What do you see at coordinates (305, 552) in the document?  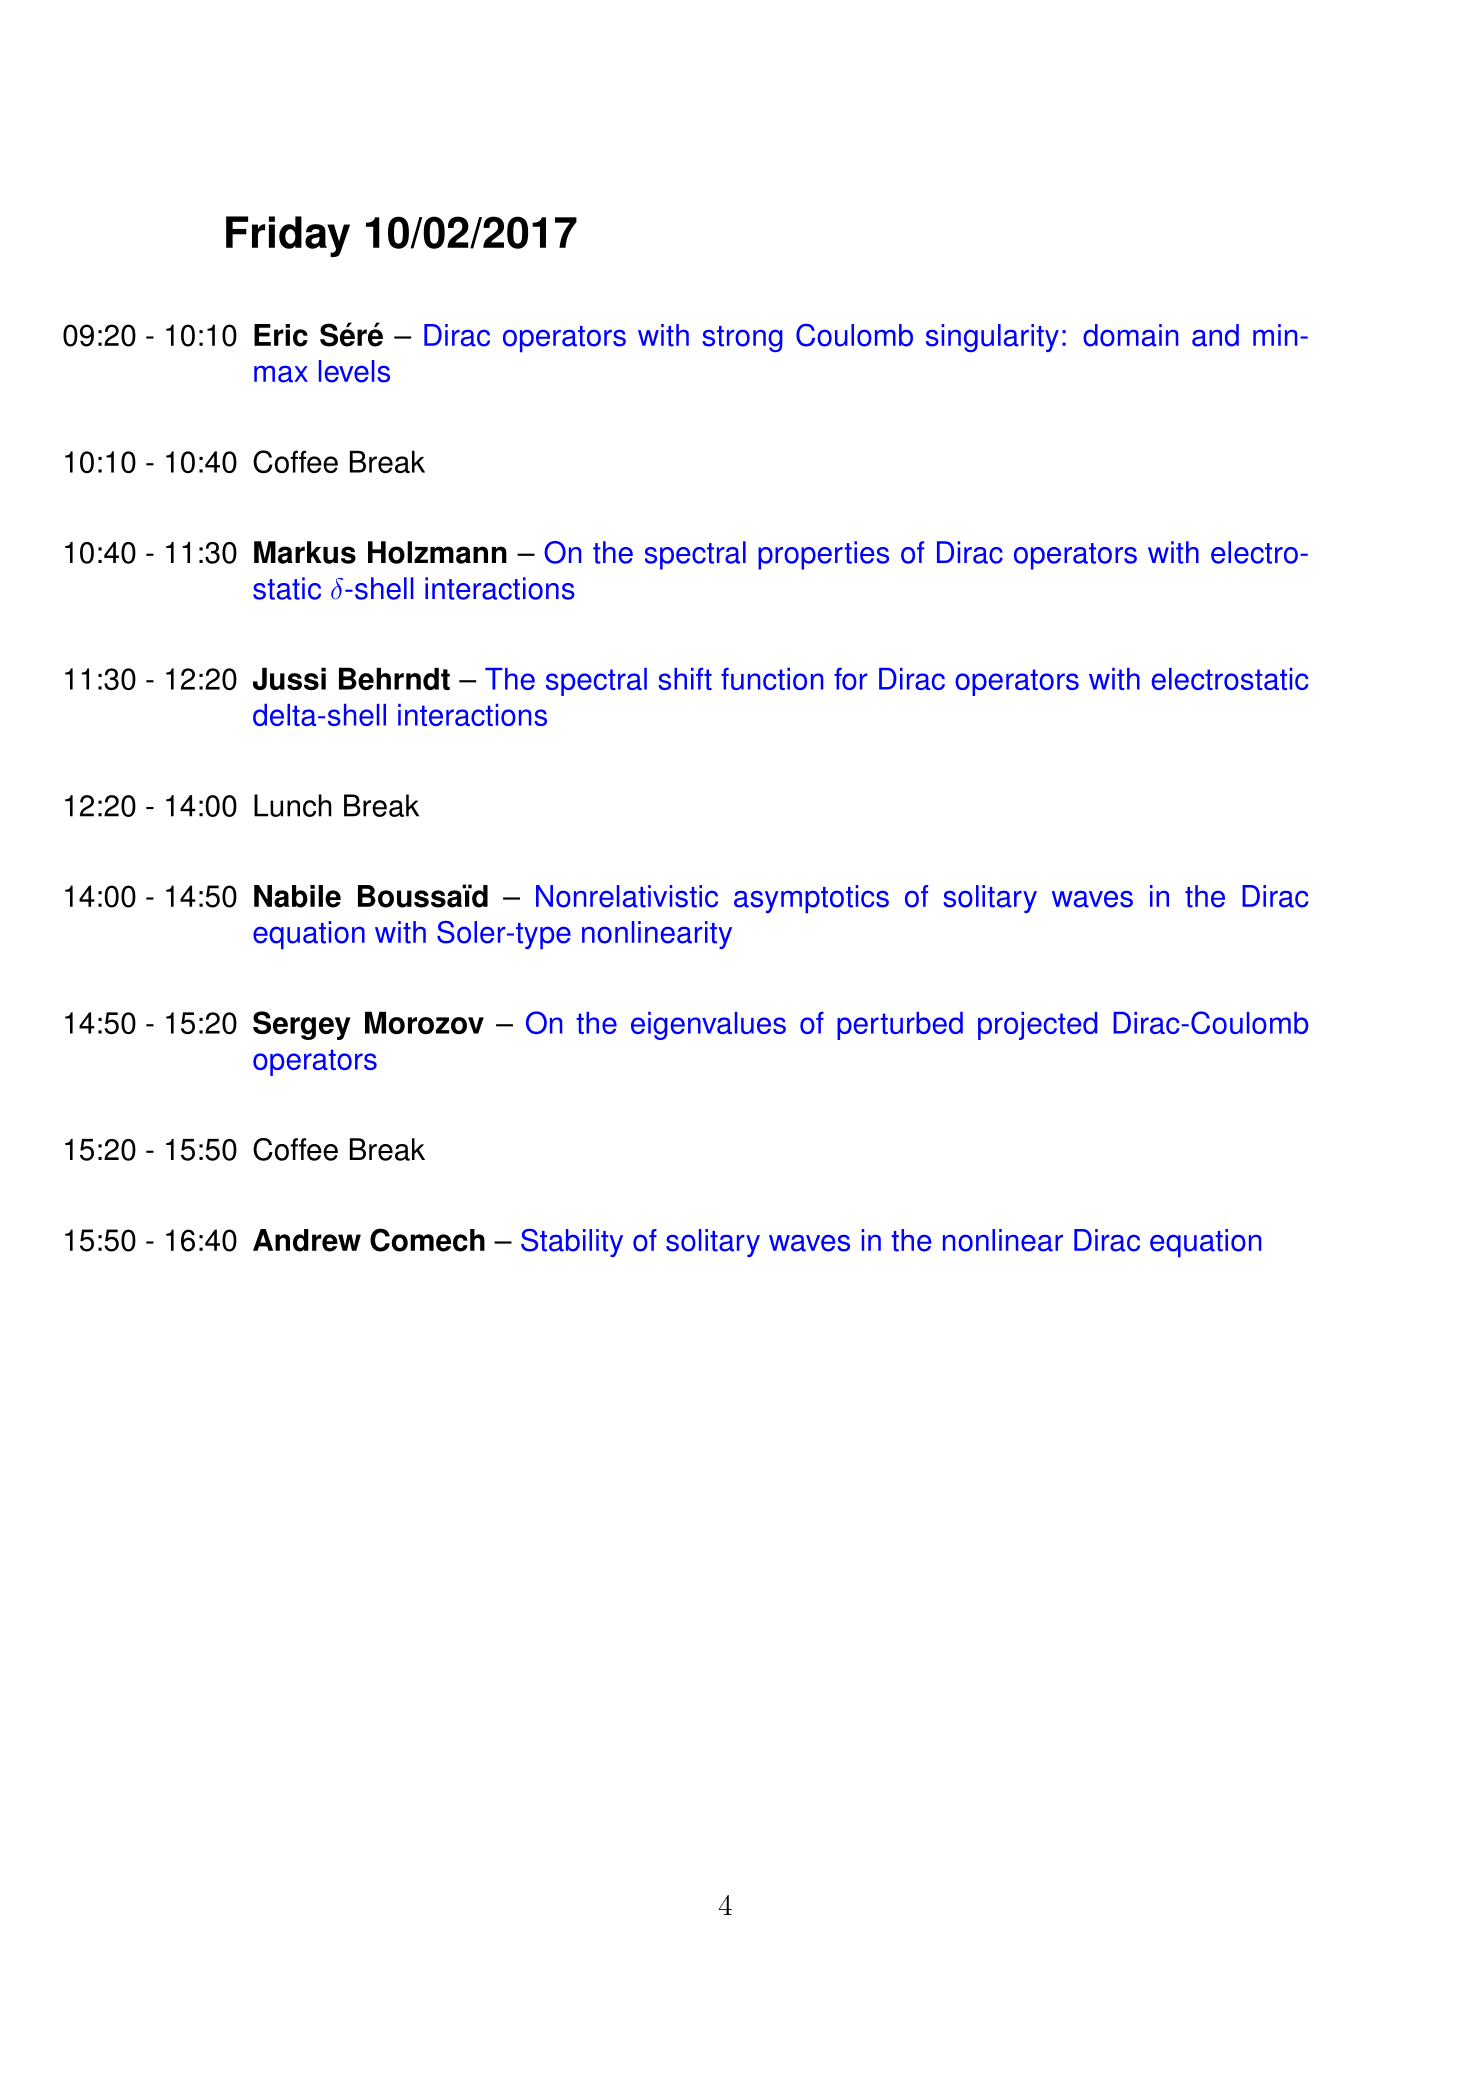 I see `Markus` at bounding box center [305, 552].
